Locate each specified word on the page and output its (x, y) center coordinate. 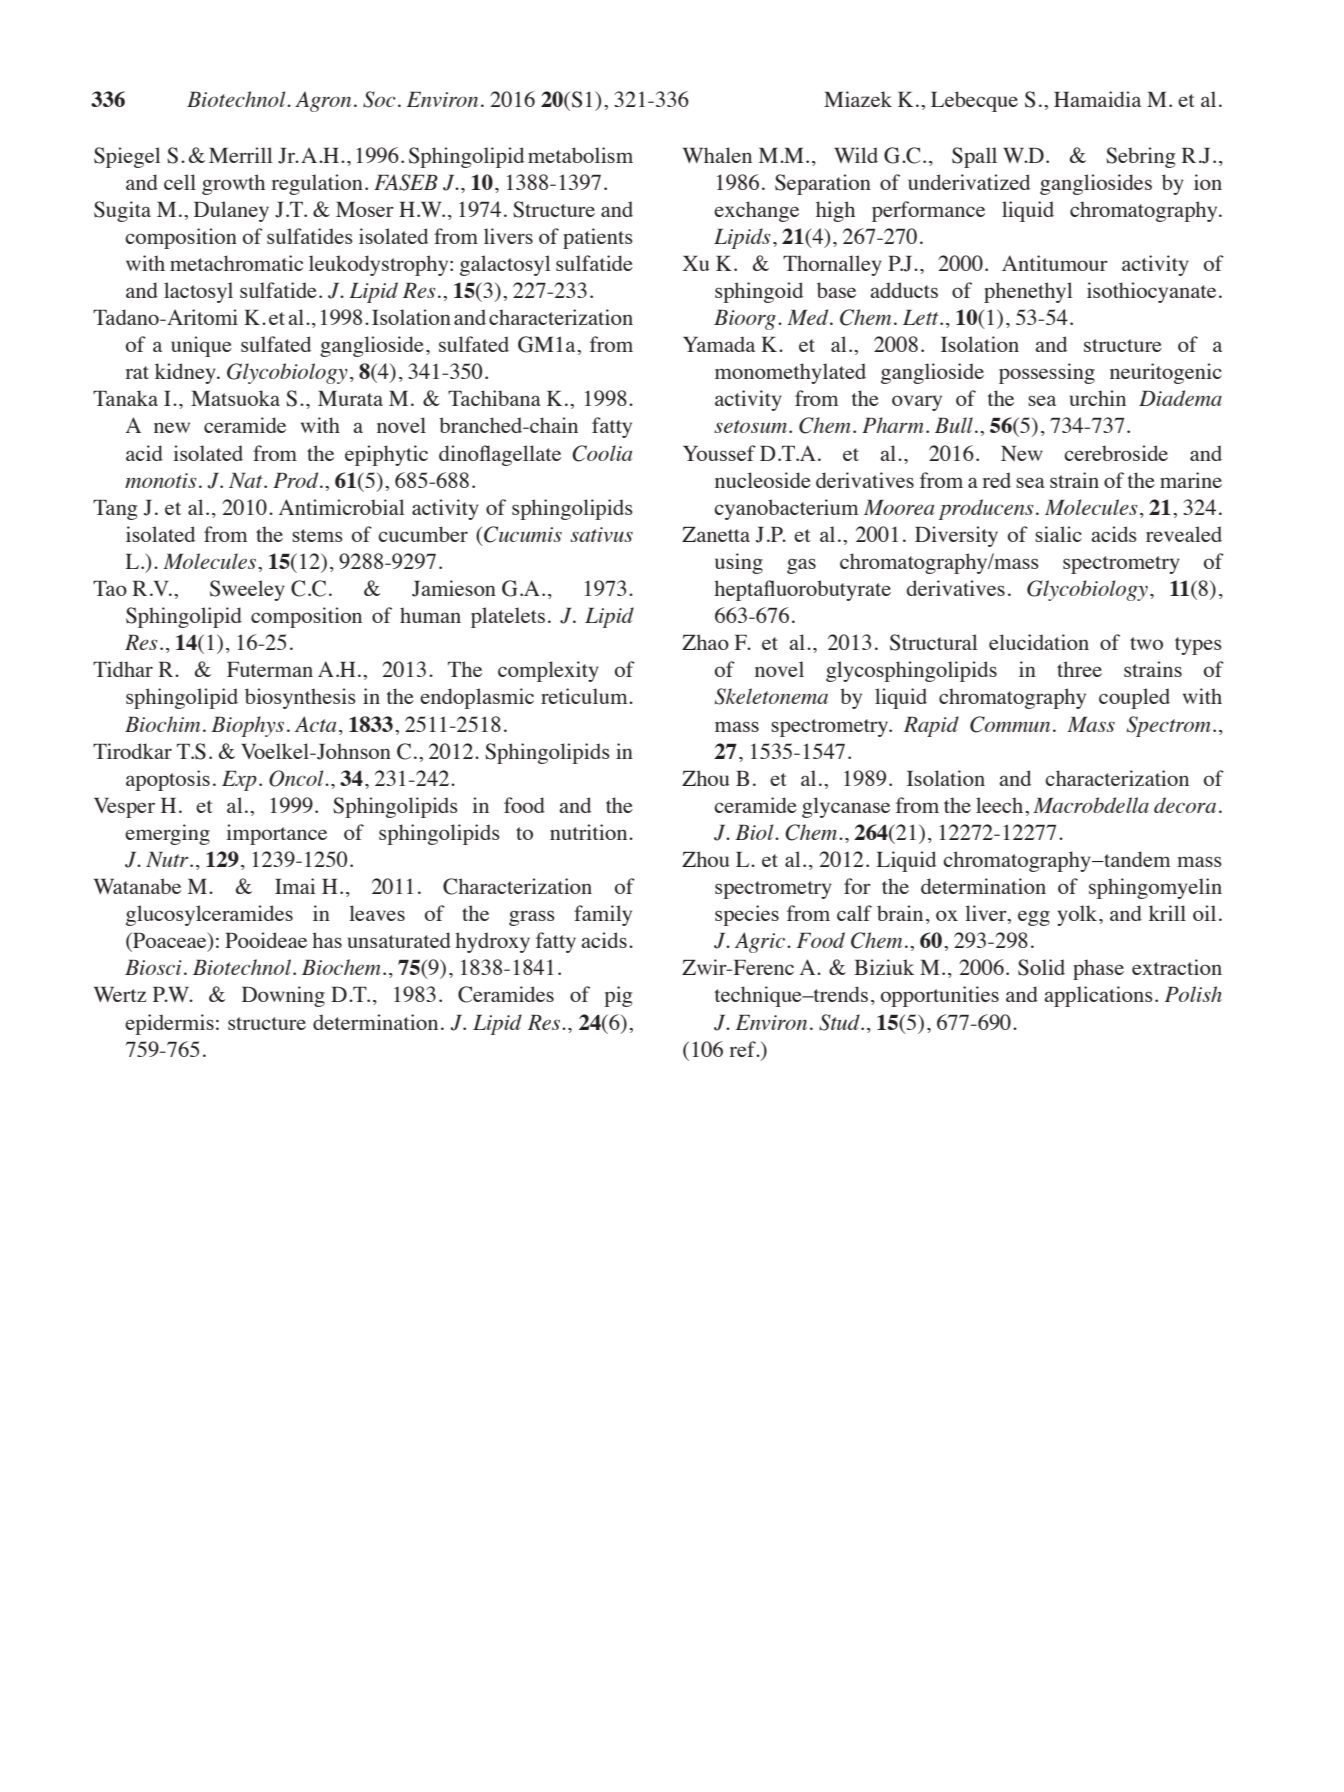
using (739, 563)
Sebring (1140, 157)
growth (233, 184)
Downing (283, 996)
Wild (856, 155)
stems (317, 535)
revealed (1184, 534)
